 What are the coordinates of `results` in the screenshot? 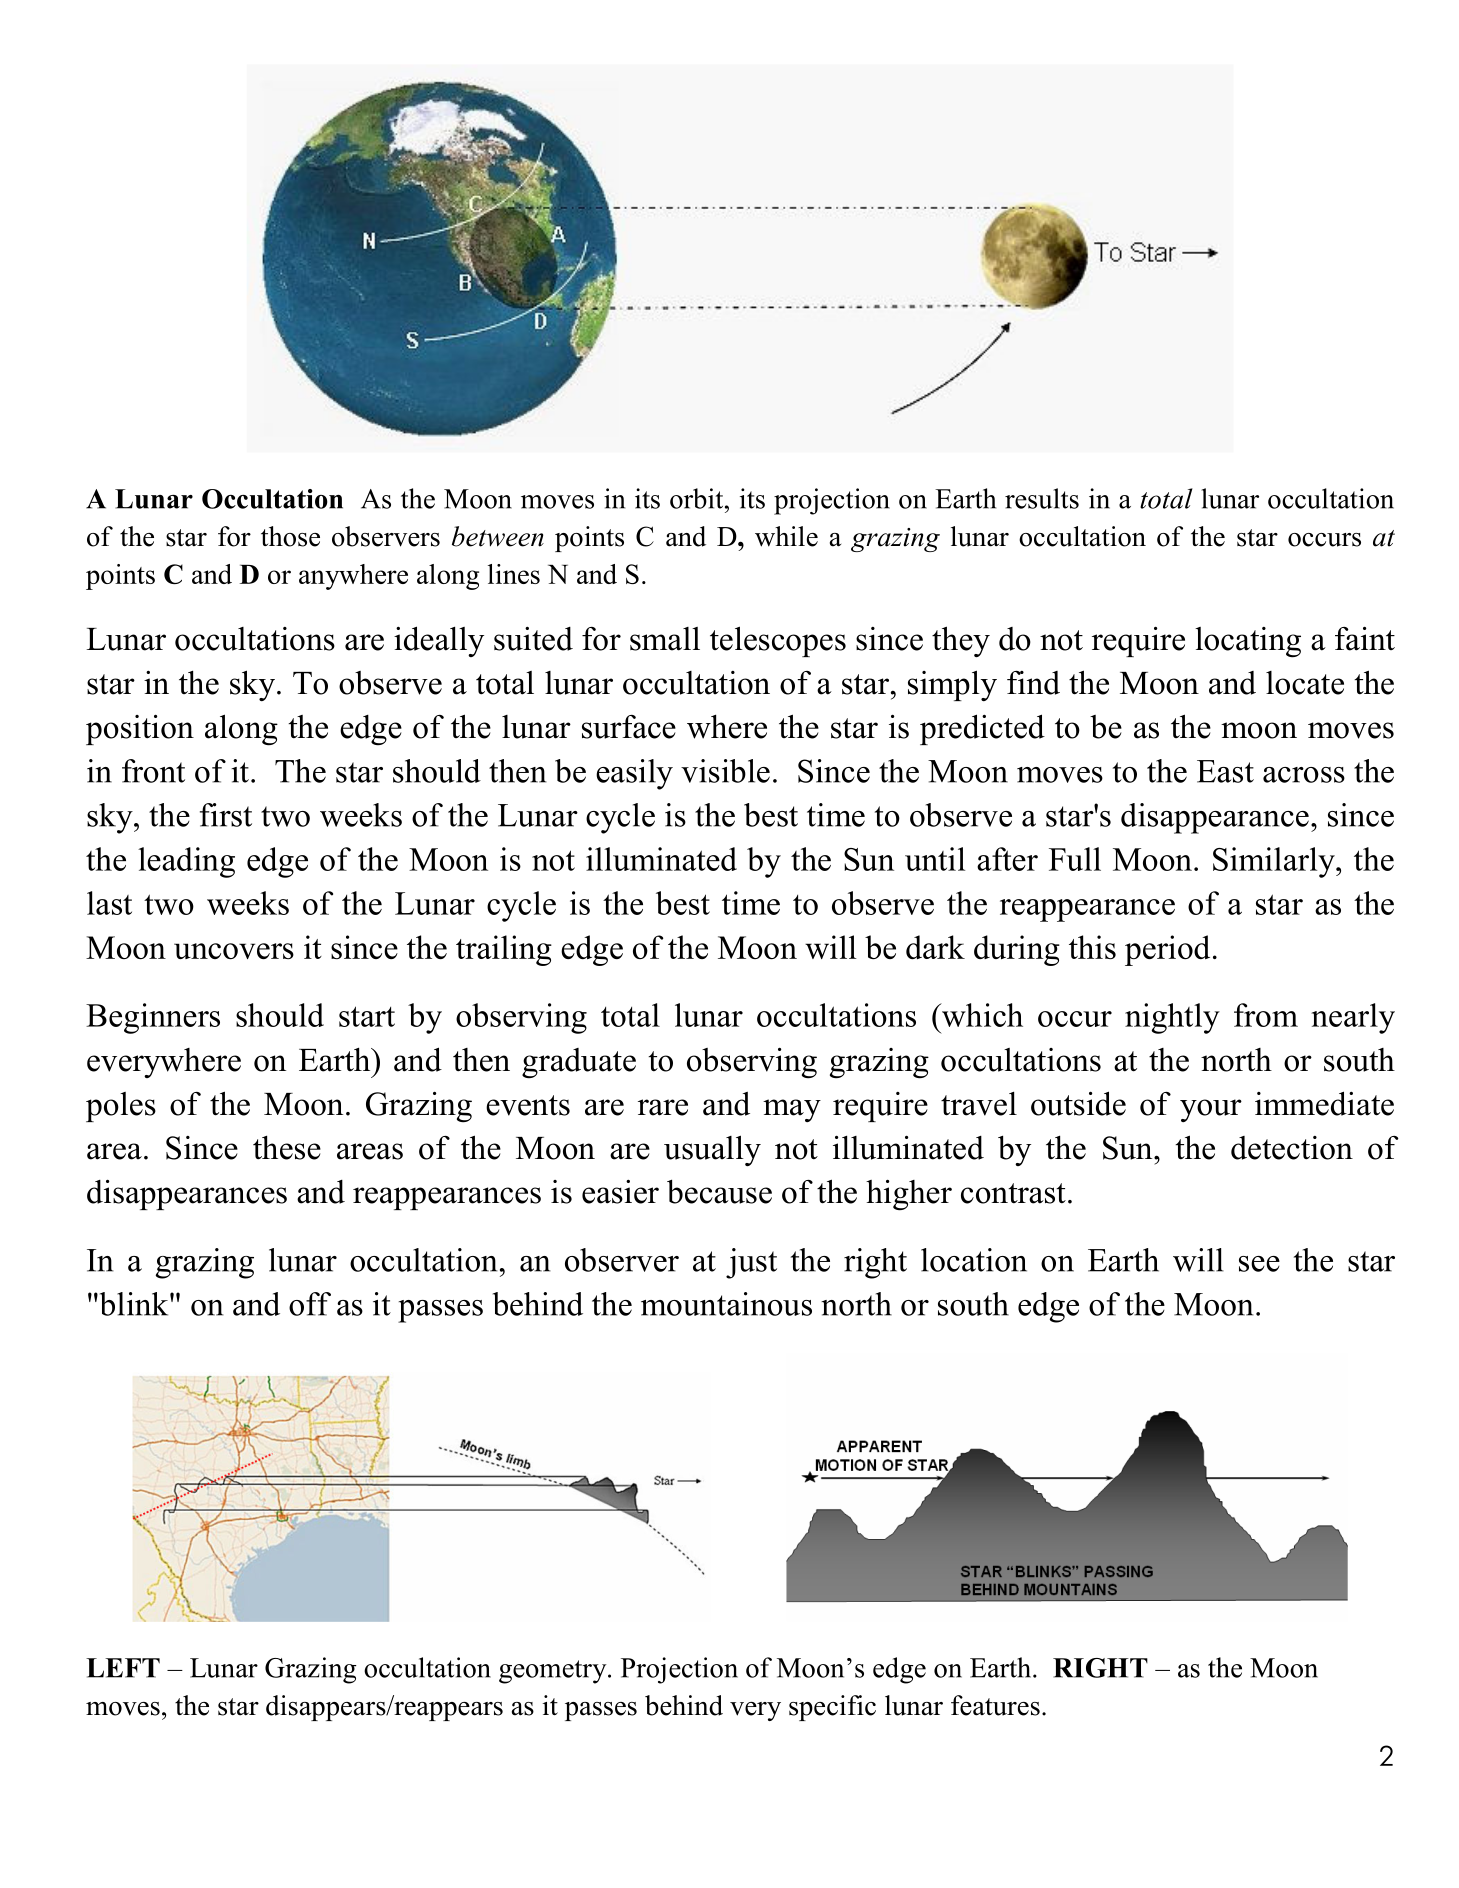 It's located at (1042, 498).
